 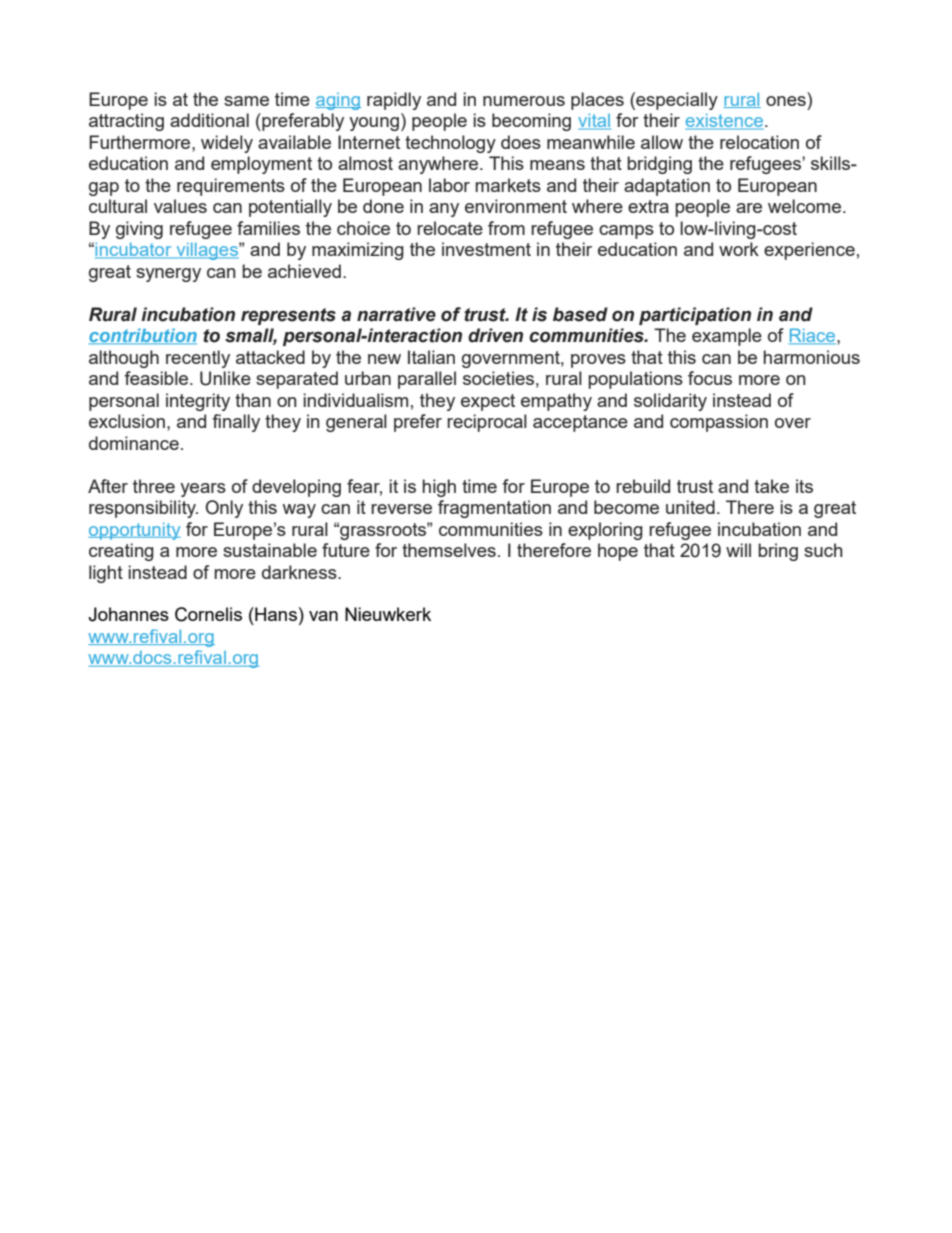 What do you see at coordinates (531, 122) in the screenshot?
I see `becoming` at bounding box center [531, 122].
